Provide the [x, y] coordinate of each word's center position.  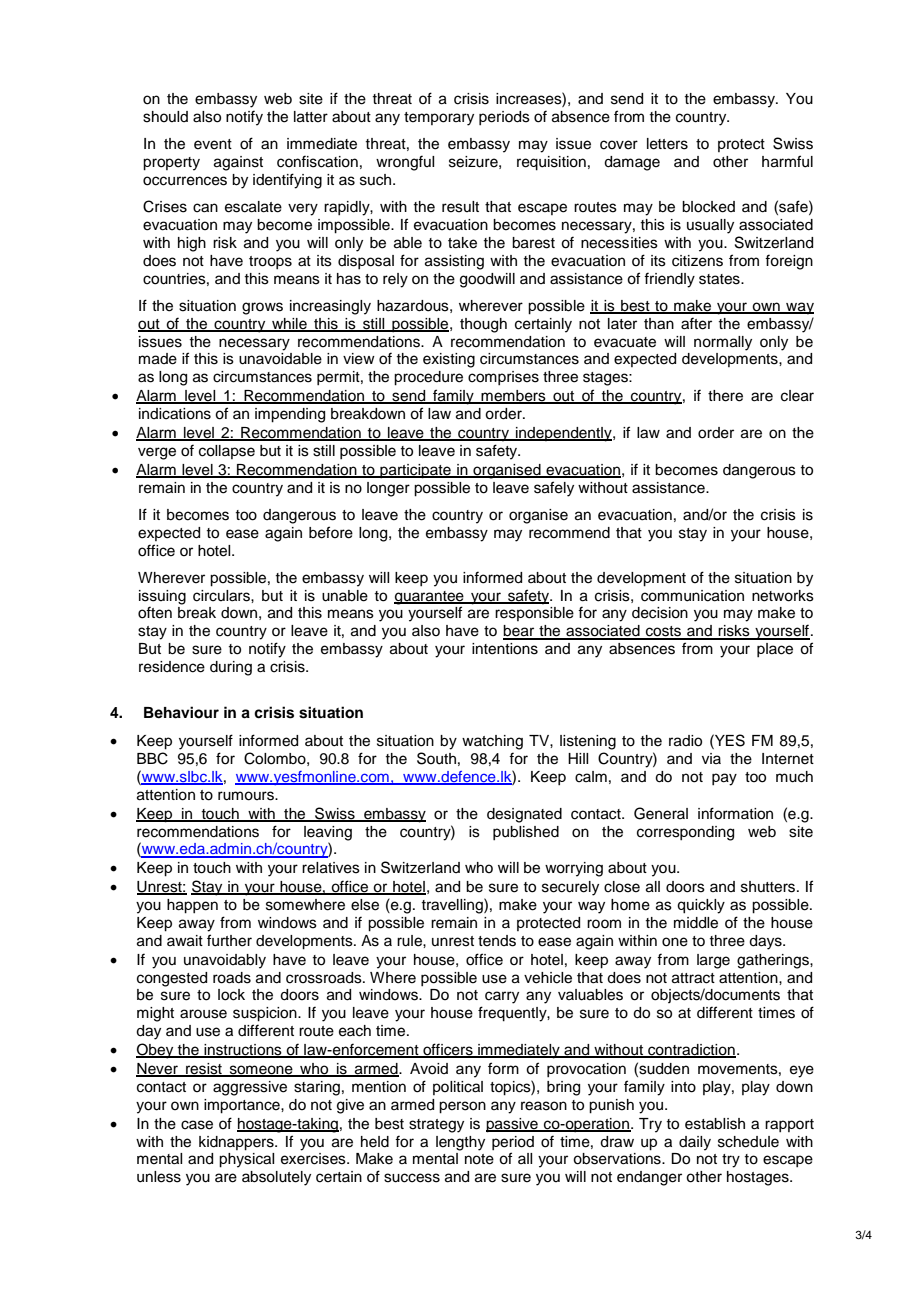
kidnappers [237, 1143]
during [231, 668]
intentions [505, 649]
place [775, 650]
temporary [439, 119]
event [213, 144]
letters [667, 144]
